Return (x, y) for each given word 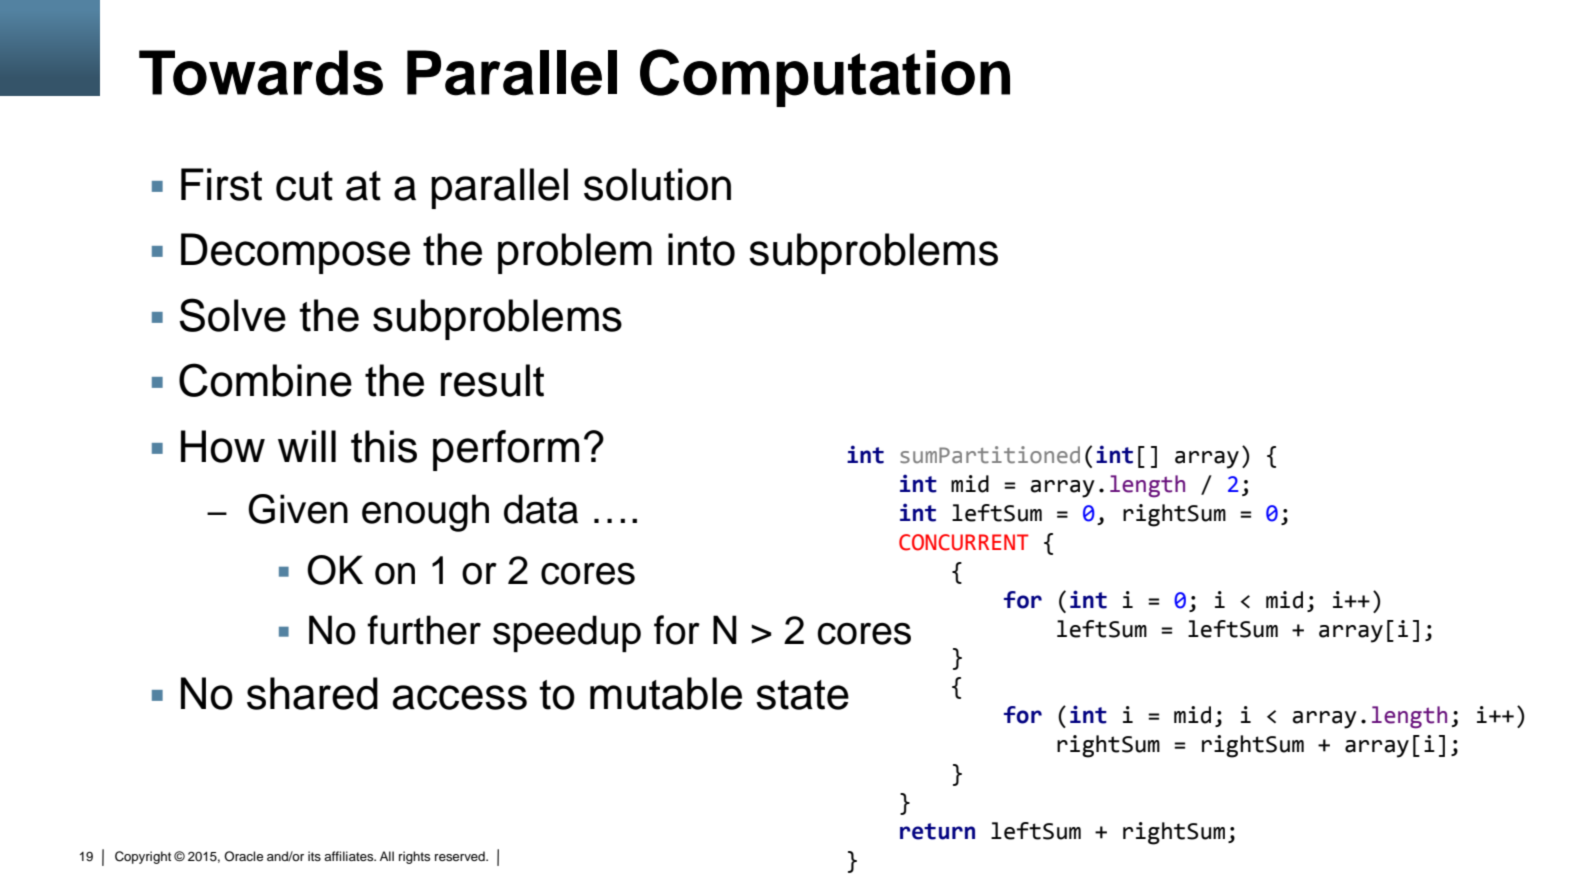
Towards (261, 73)
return (937, 831)
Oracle (243, 856)
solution (657, 184)
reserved (461, 856)
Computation (825, 78)
